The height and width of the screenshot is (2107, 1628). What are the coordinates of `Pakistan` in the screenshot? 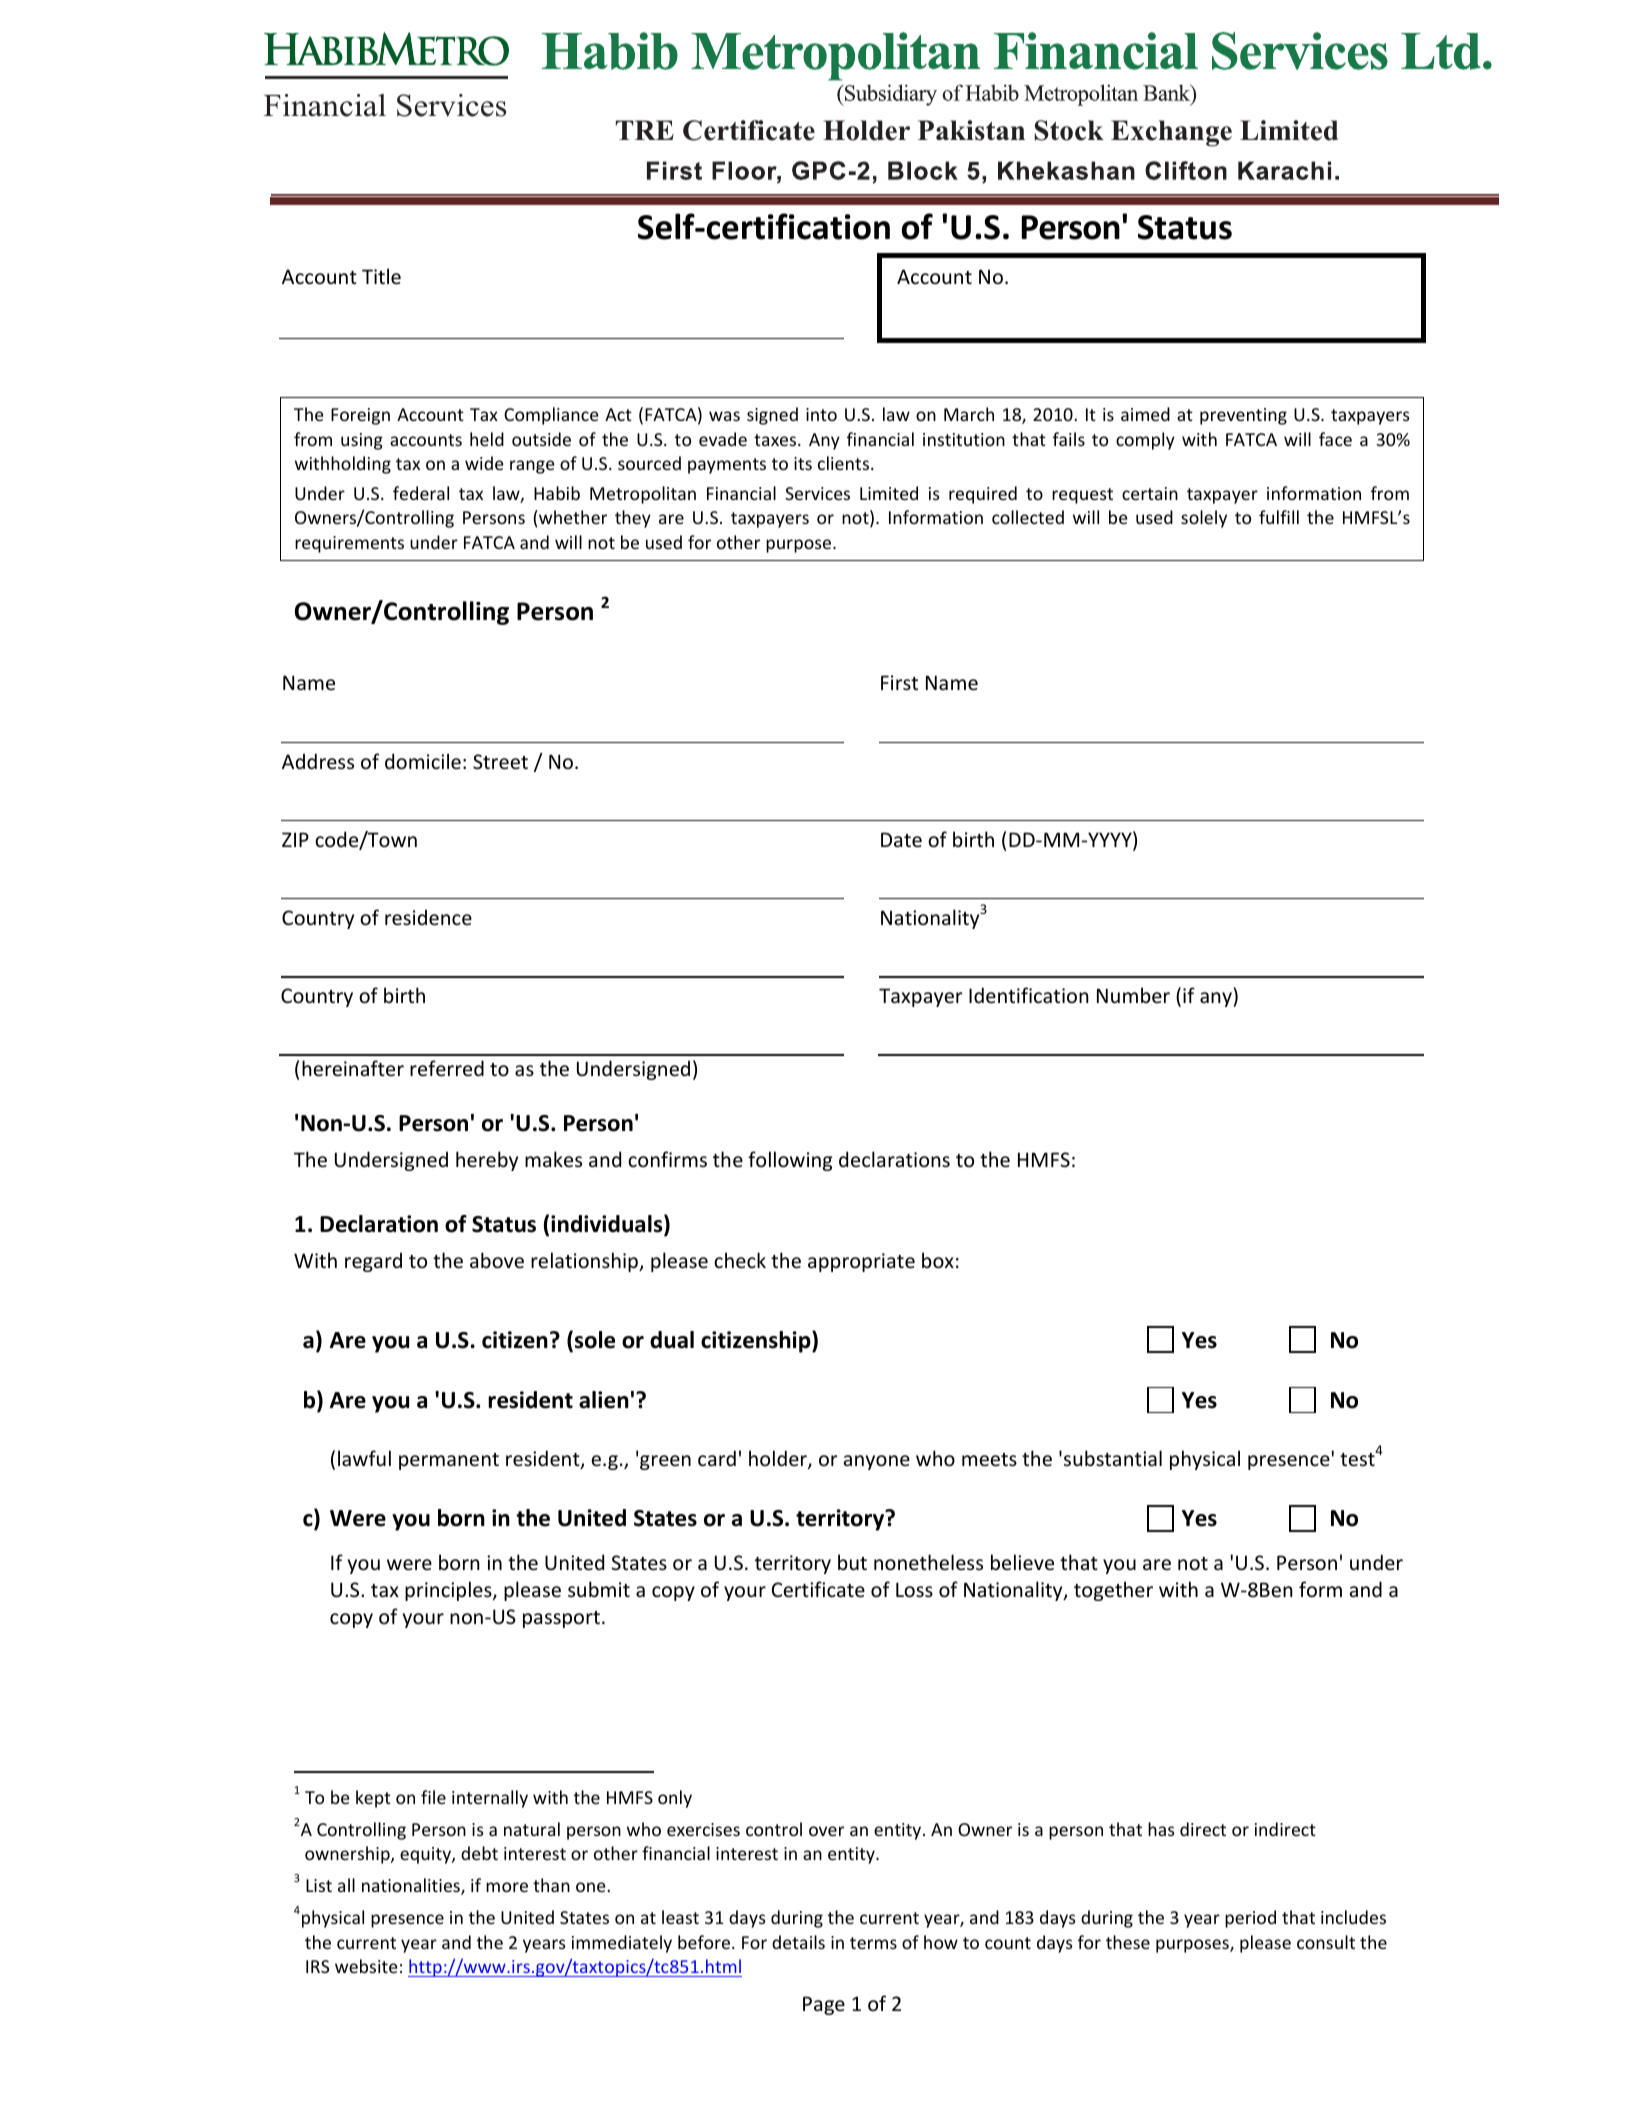 It's located at (971, 130).
